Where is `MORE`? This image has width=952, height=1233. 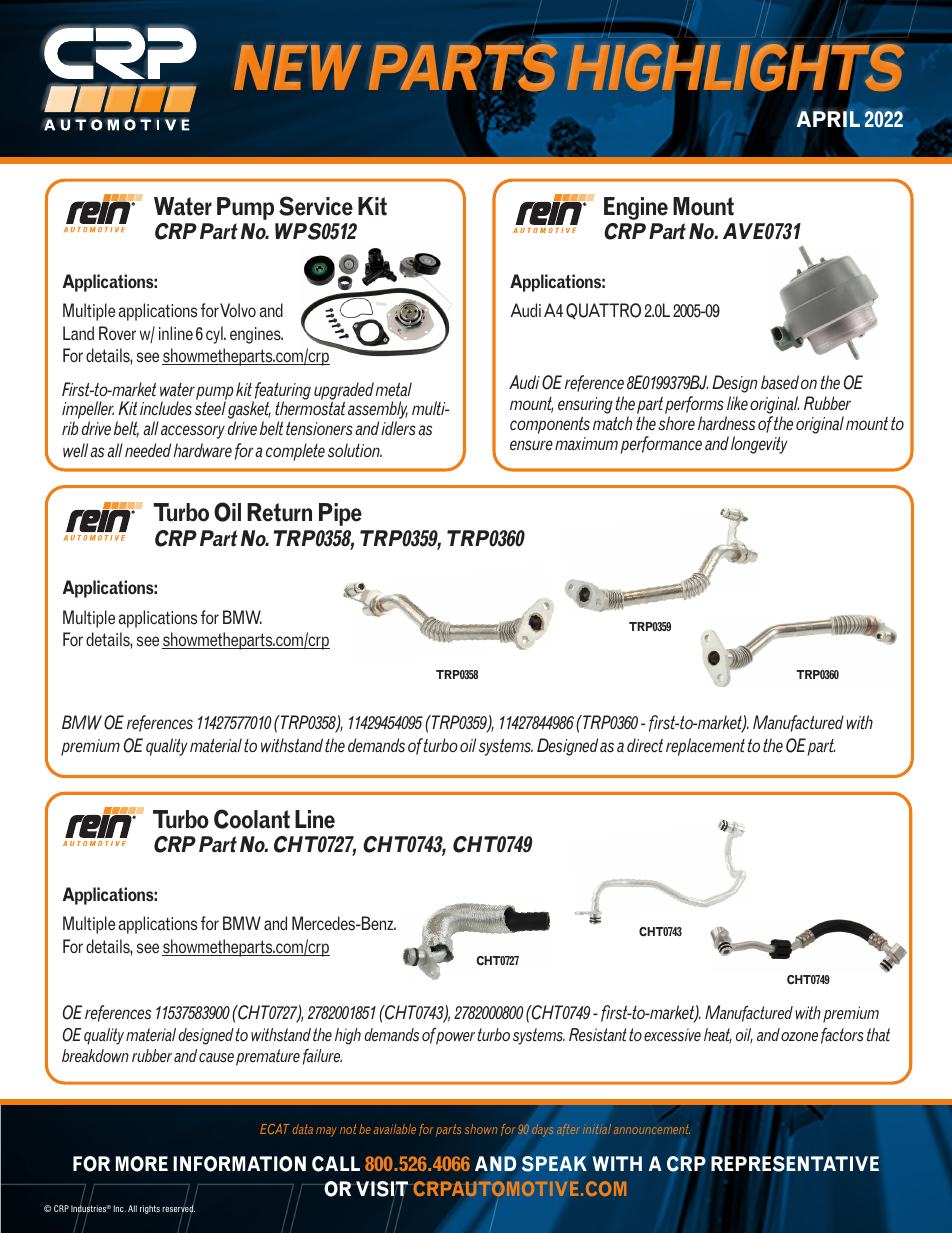
MORE is located at coordinates (142, 1164).
